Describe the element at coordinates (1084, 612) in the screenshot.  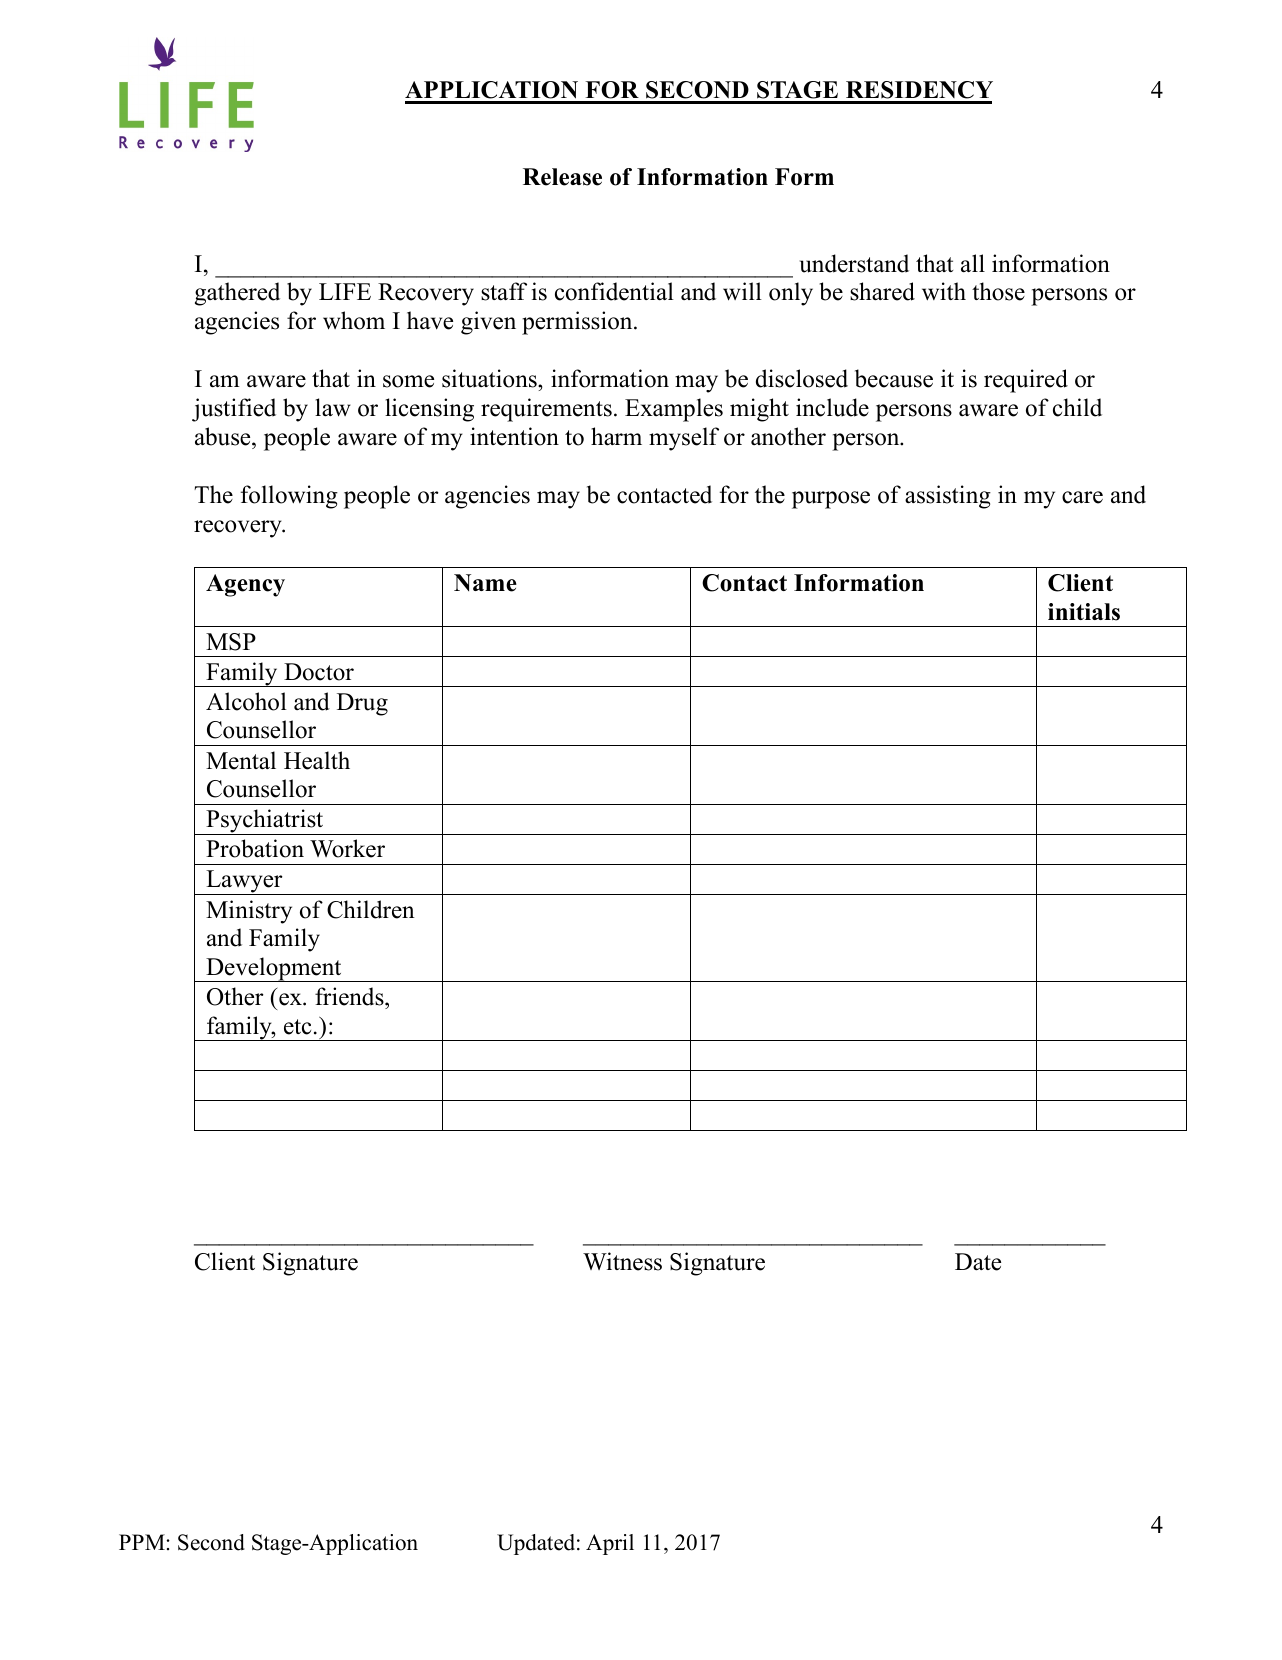
I see `initials` at that location.
